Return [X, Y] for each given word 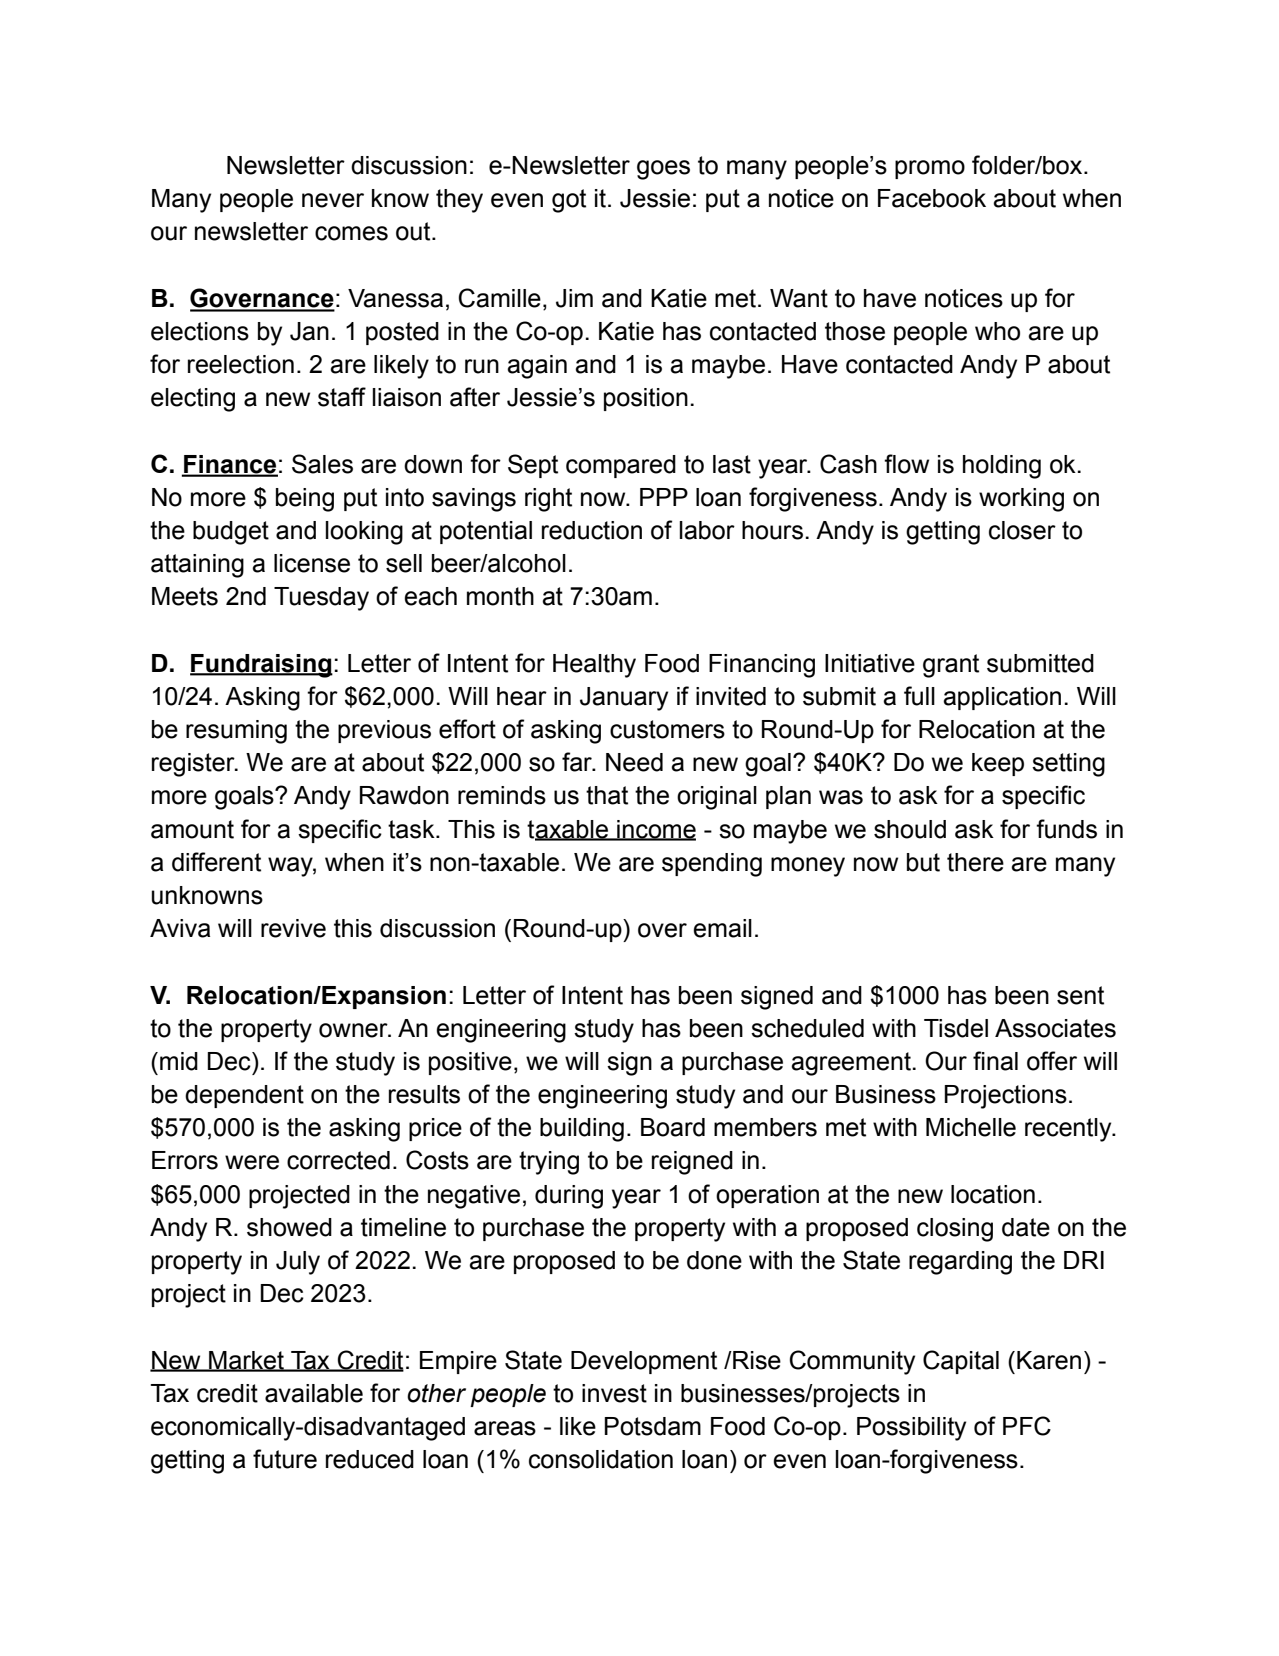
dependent [244, 1096]
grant [951, 666]
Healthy [594, 666]
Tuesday [321, 599]
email [722, 928]
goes [663, 170]
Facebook [932, 198]
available [314, 1393]
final [995, 1061]
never [333, 200]
